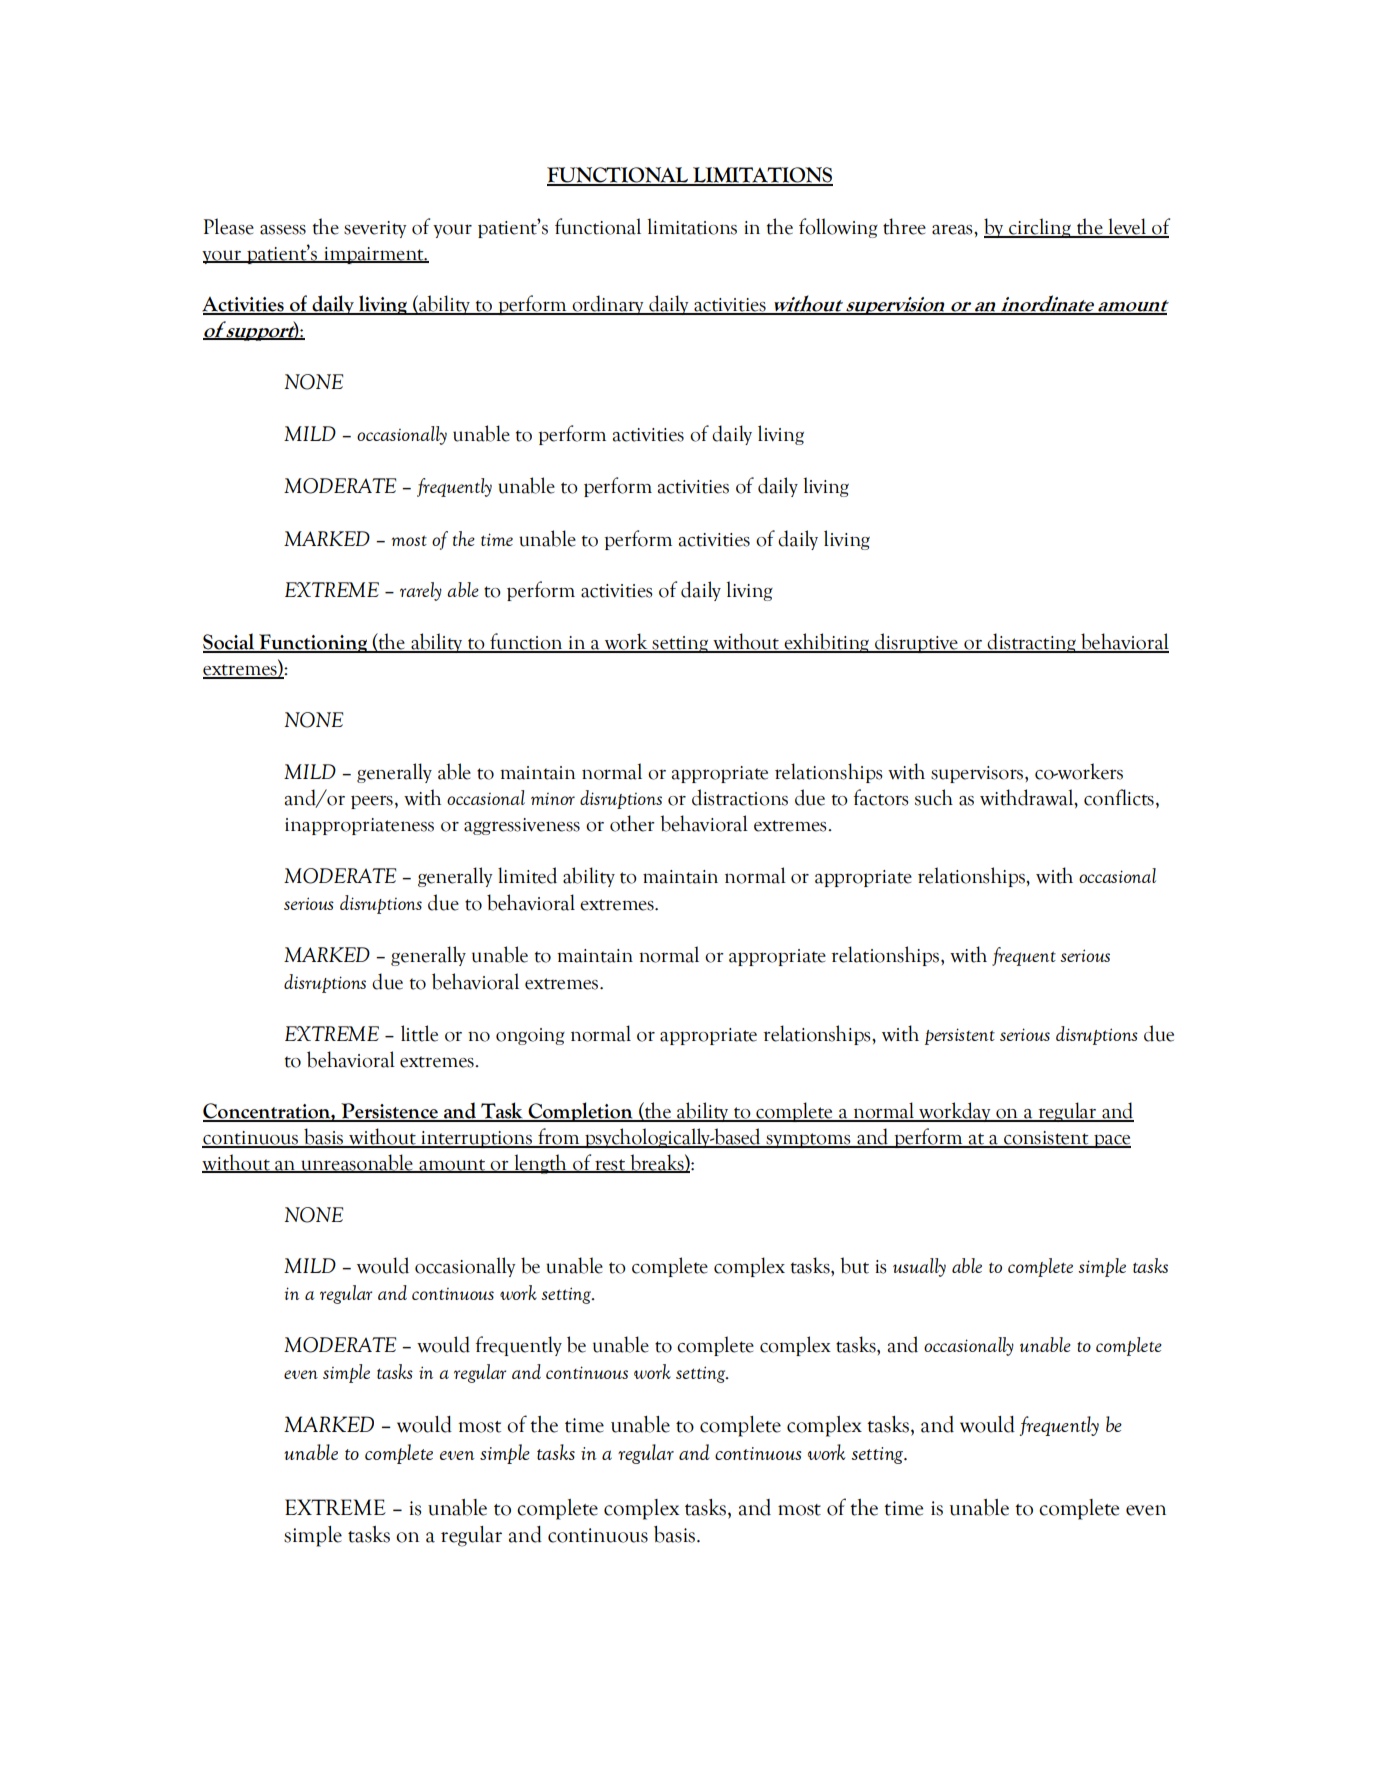 The image size is (1380, 1786). I want to click on distracting, so click(1031, 643).
